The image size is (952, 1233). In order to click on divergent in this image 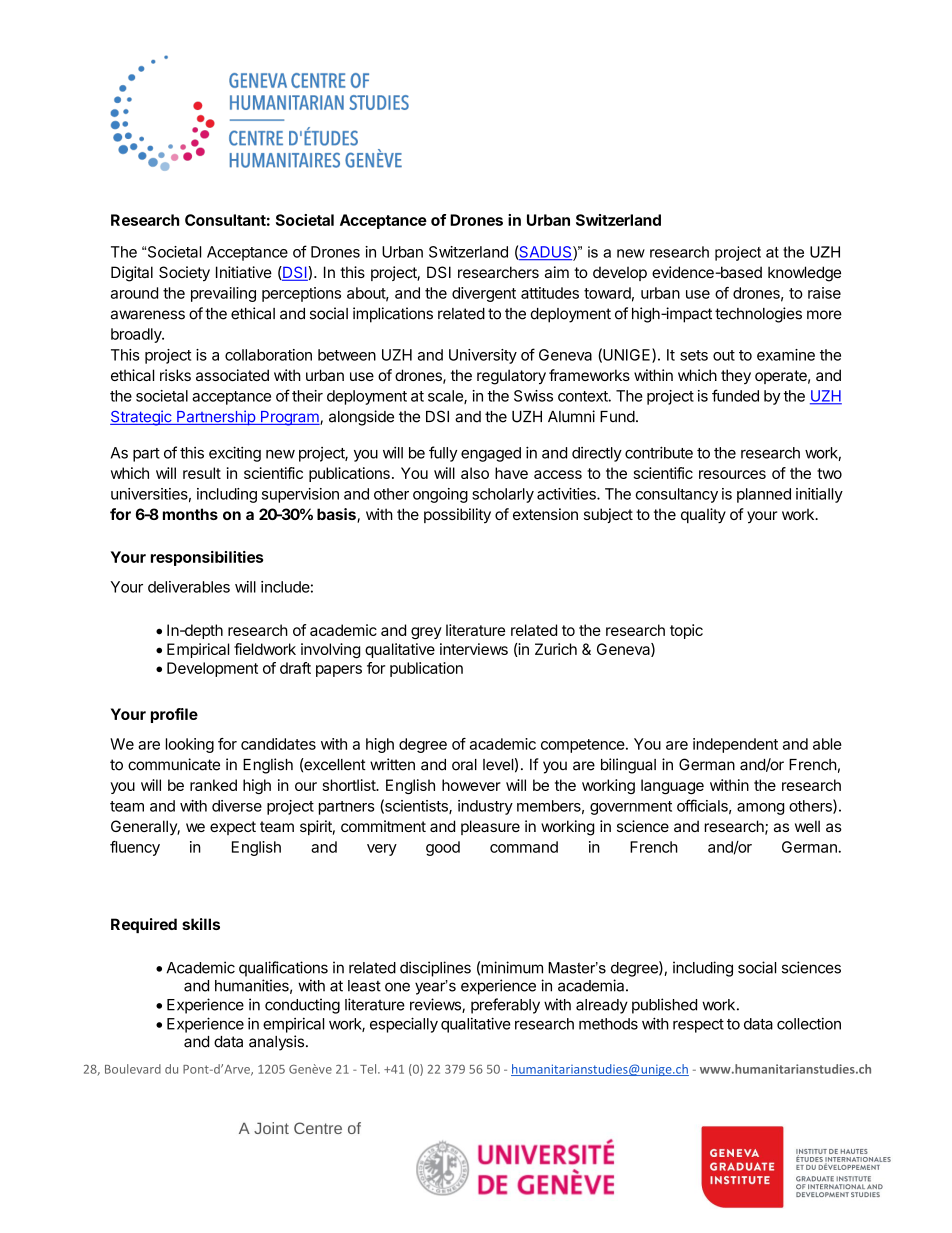, I will do `click(484, 294)`.
